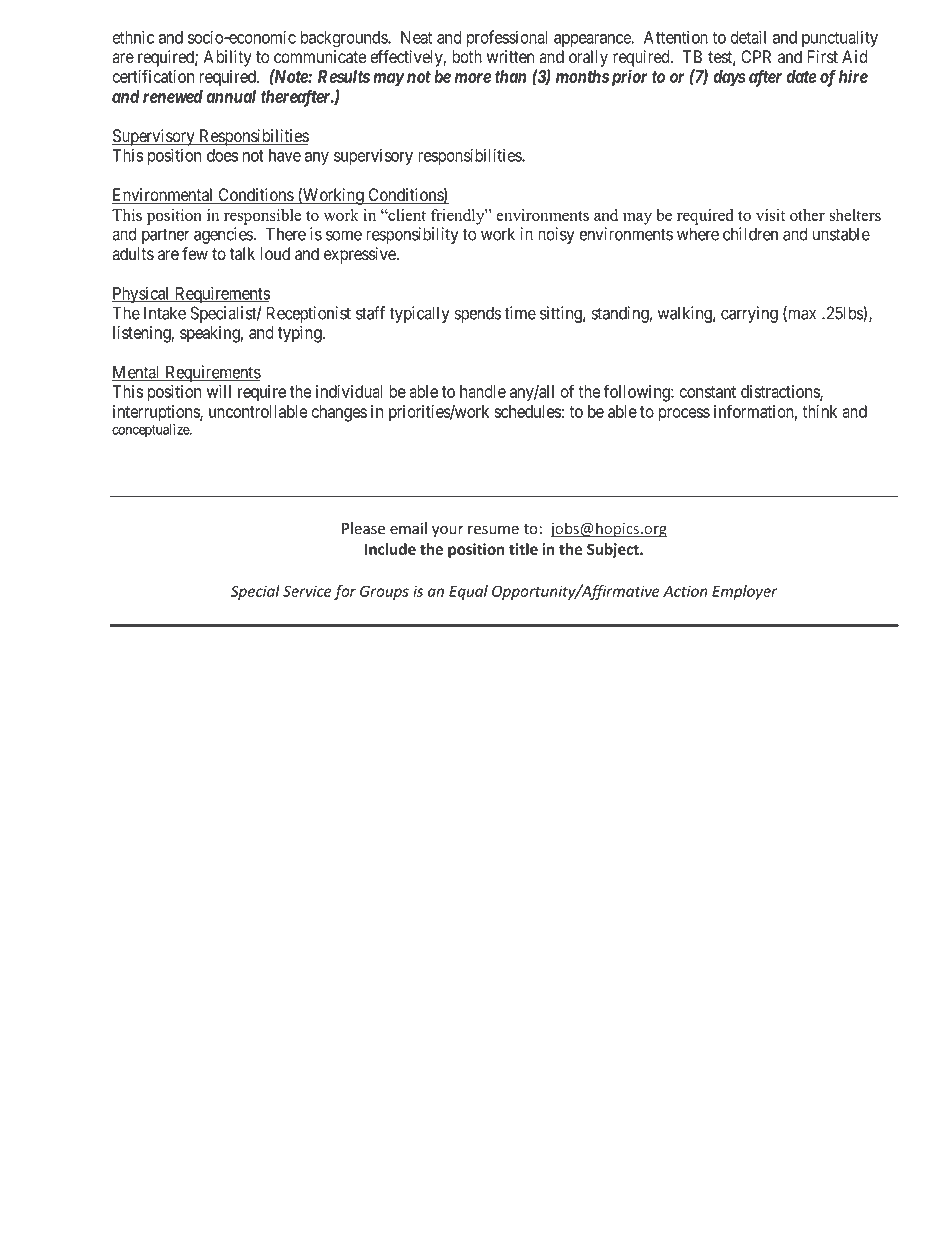 This document has width=952, height=1233. What do you see at coordinates (307, 591) in the document?
I see `Service` at bounding box center [307, 591].
